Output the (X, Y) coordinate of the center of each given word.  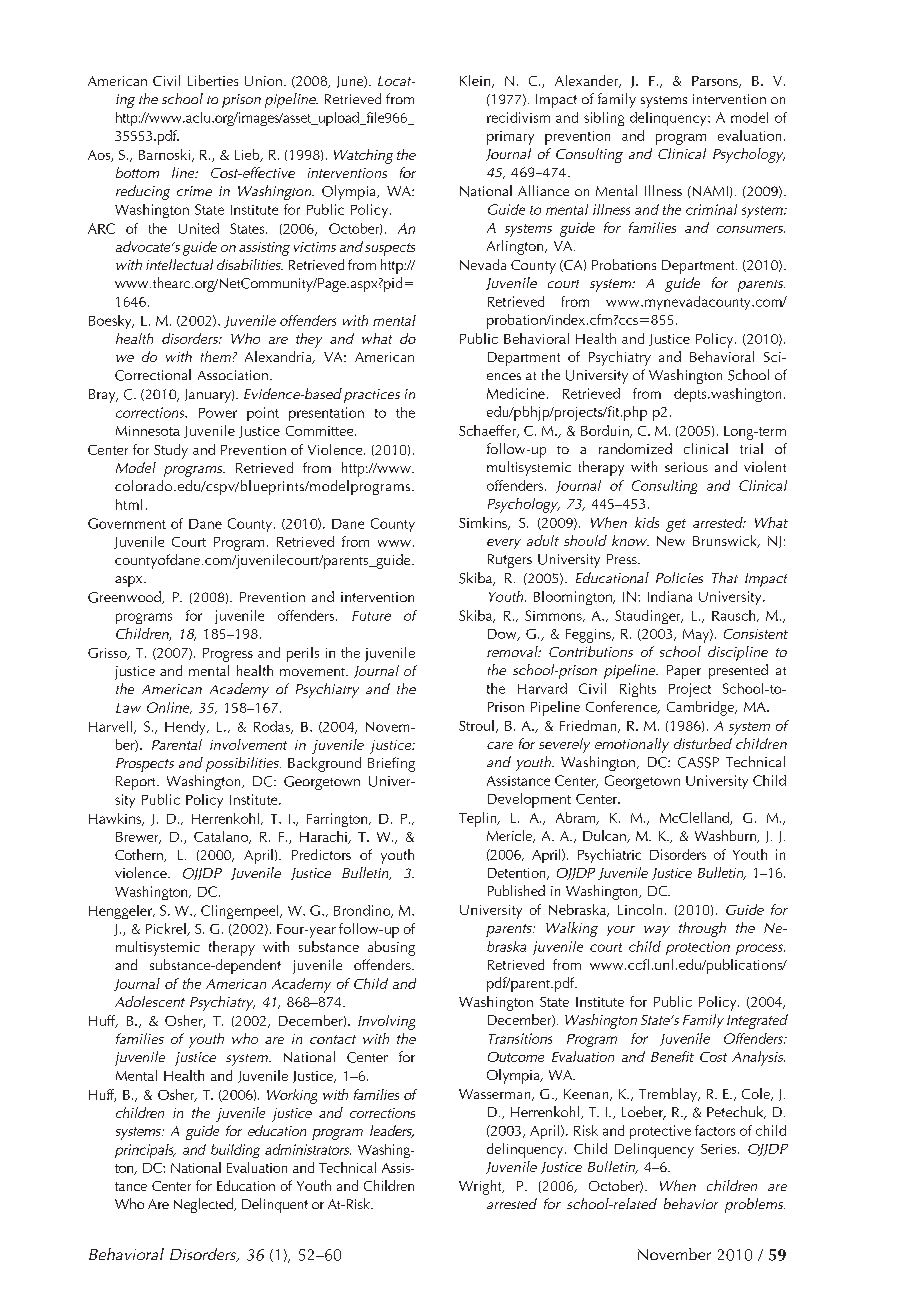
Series (720, 1149)
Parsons (716, 82)
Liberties (213, 80)
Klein (476, 81)
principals (145, 1151)
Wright (481, 1187)
